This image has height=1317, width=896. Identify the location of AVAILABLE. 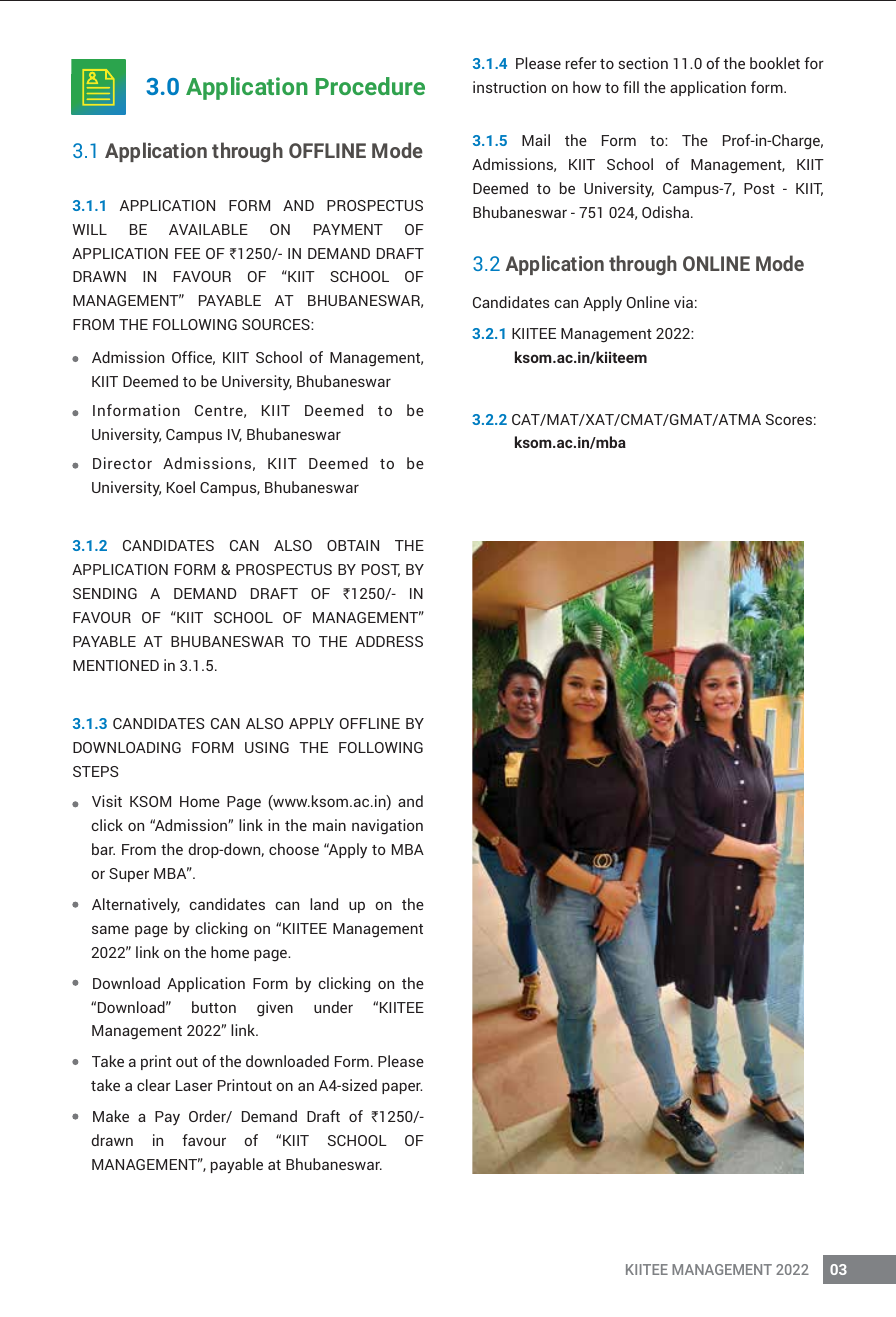
(208, 229).
